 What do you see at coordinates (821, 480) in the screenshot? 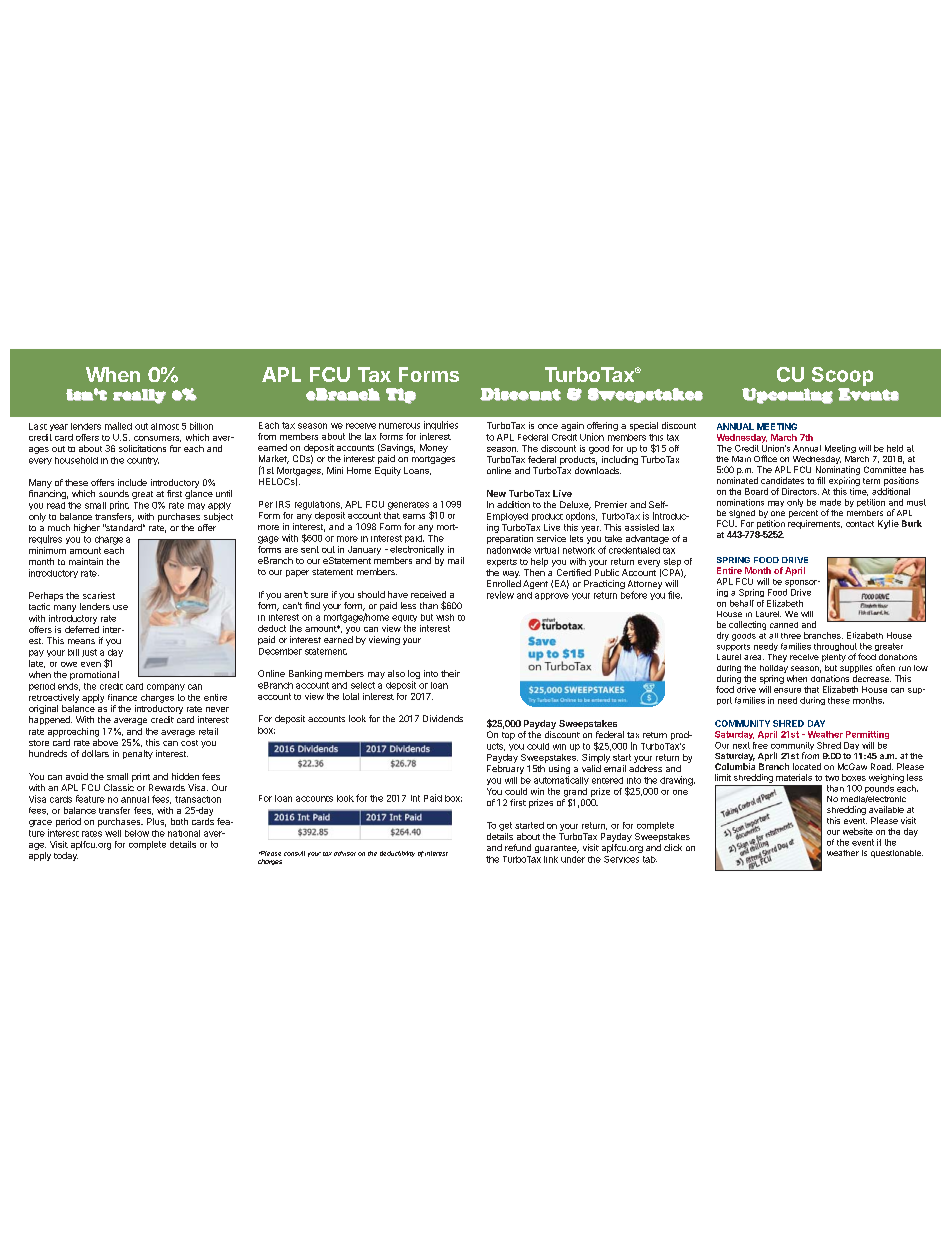
I see `fill` at bounding box center [821, 480].
